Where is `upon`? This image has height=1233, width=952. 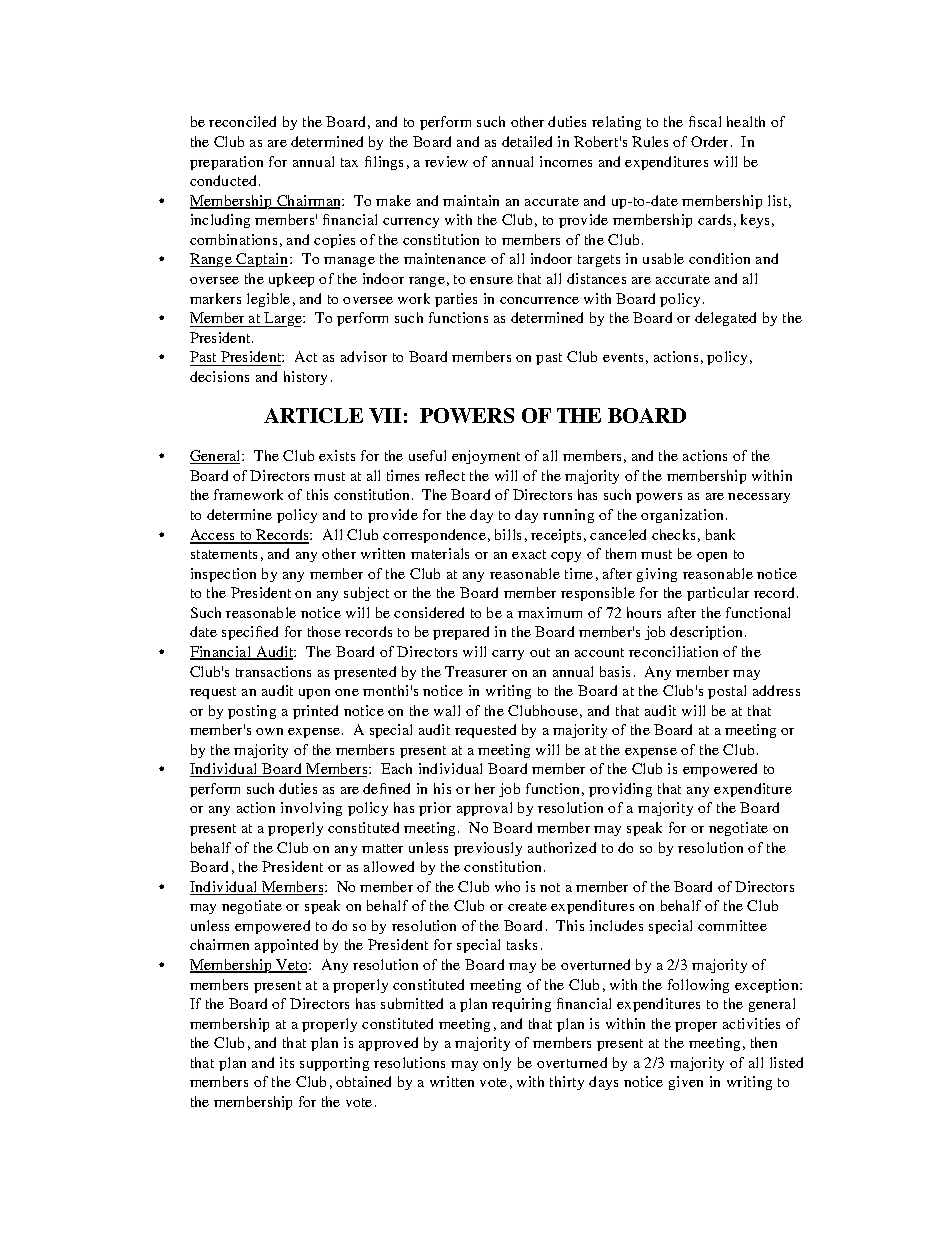 upon is located at coordinates (314, 694).
